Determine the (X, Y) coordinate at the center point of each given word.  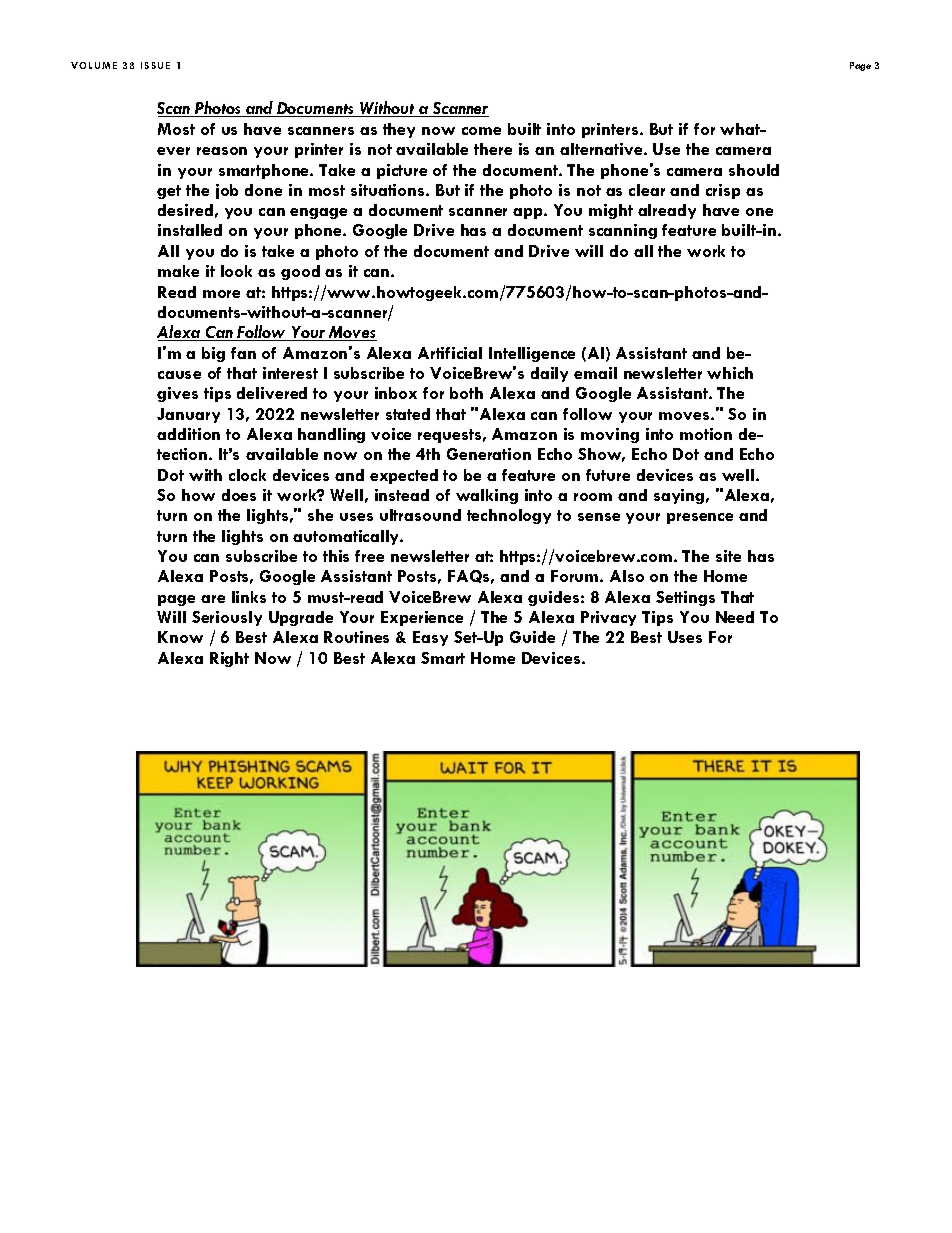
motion (706, 434)
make (178, 271)
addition (188, 434)
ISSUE (155, 65)
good (300, 272)
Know (180, 637)
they (399, 130)
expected (404, 476)
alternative (602, 149)
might (611, 211)
